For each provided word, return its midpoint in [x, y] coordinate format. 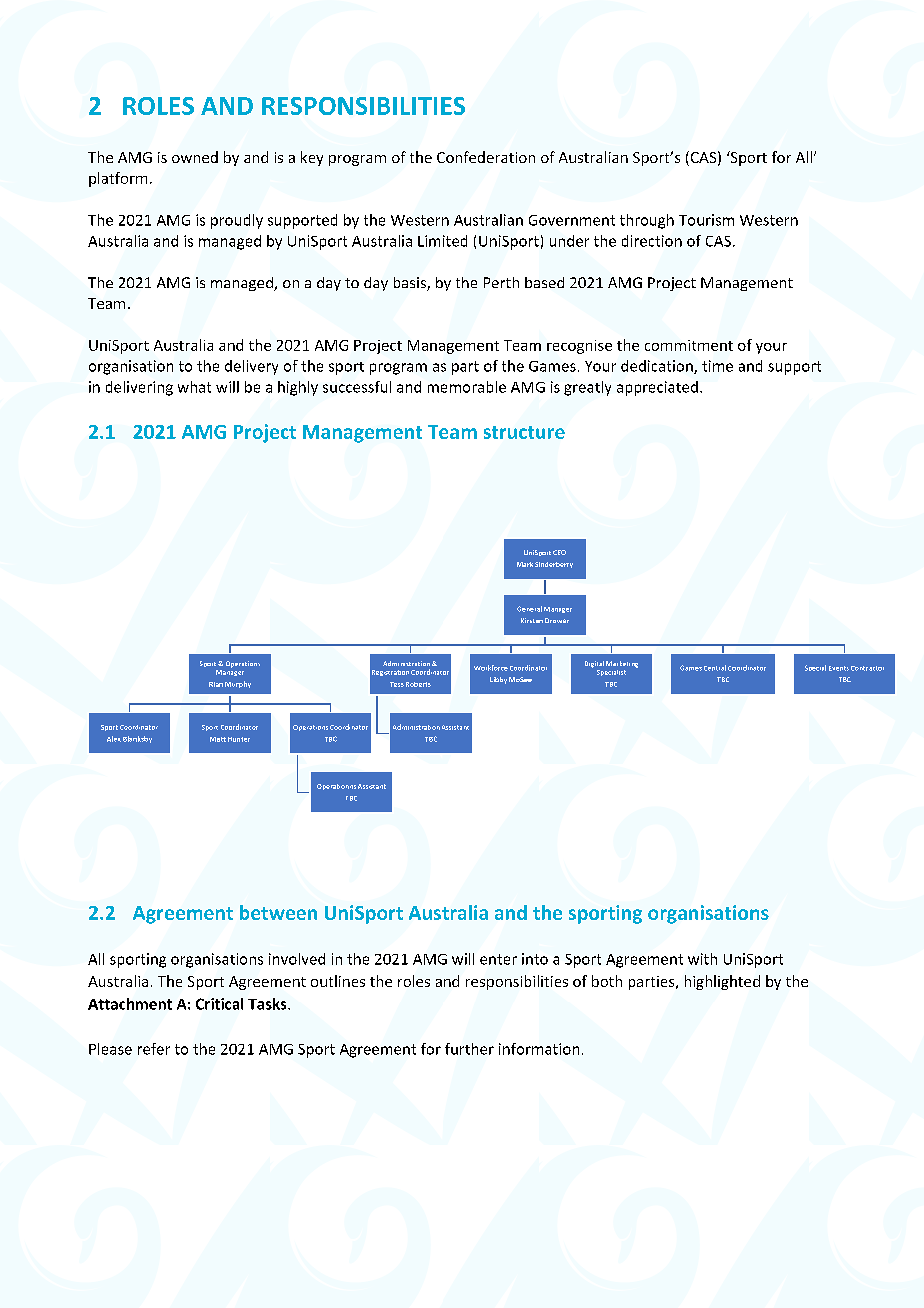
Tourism [706, 220]
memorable [467, 387]
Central [715, 668]
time [717, 366]
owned [195, 157]
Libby [498, 680]
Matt [218, 739]
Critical [219, 1004]
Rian [216, 684]
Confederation [486, 157]
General [529, 609]
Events [839, 668]
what [194, 387]
